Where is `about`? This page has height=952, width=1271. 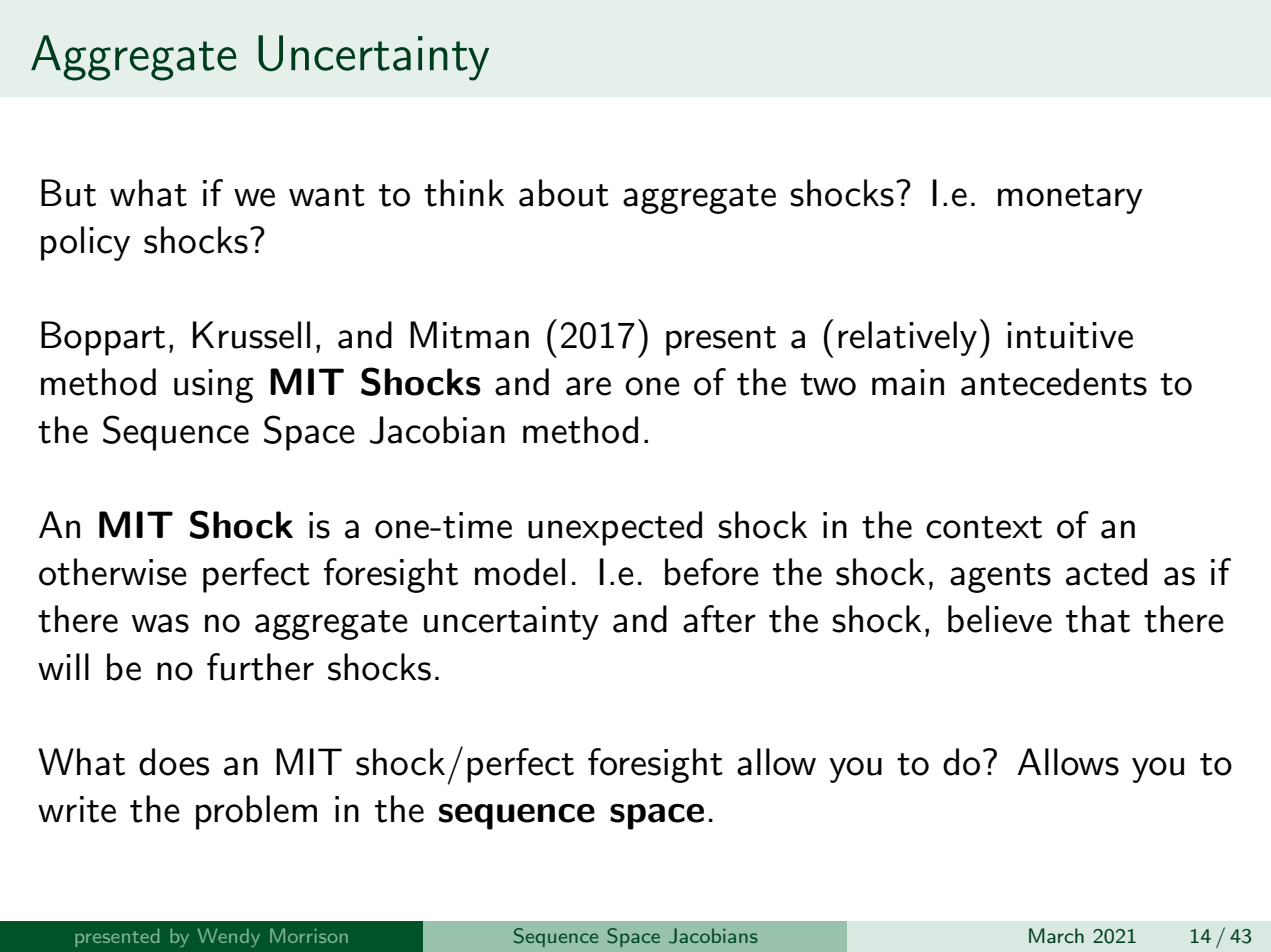
about is located at coordinates (564, 193).
